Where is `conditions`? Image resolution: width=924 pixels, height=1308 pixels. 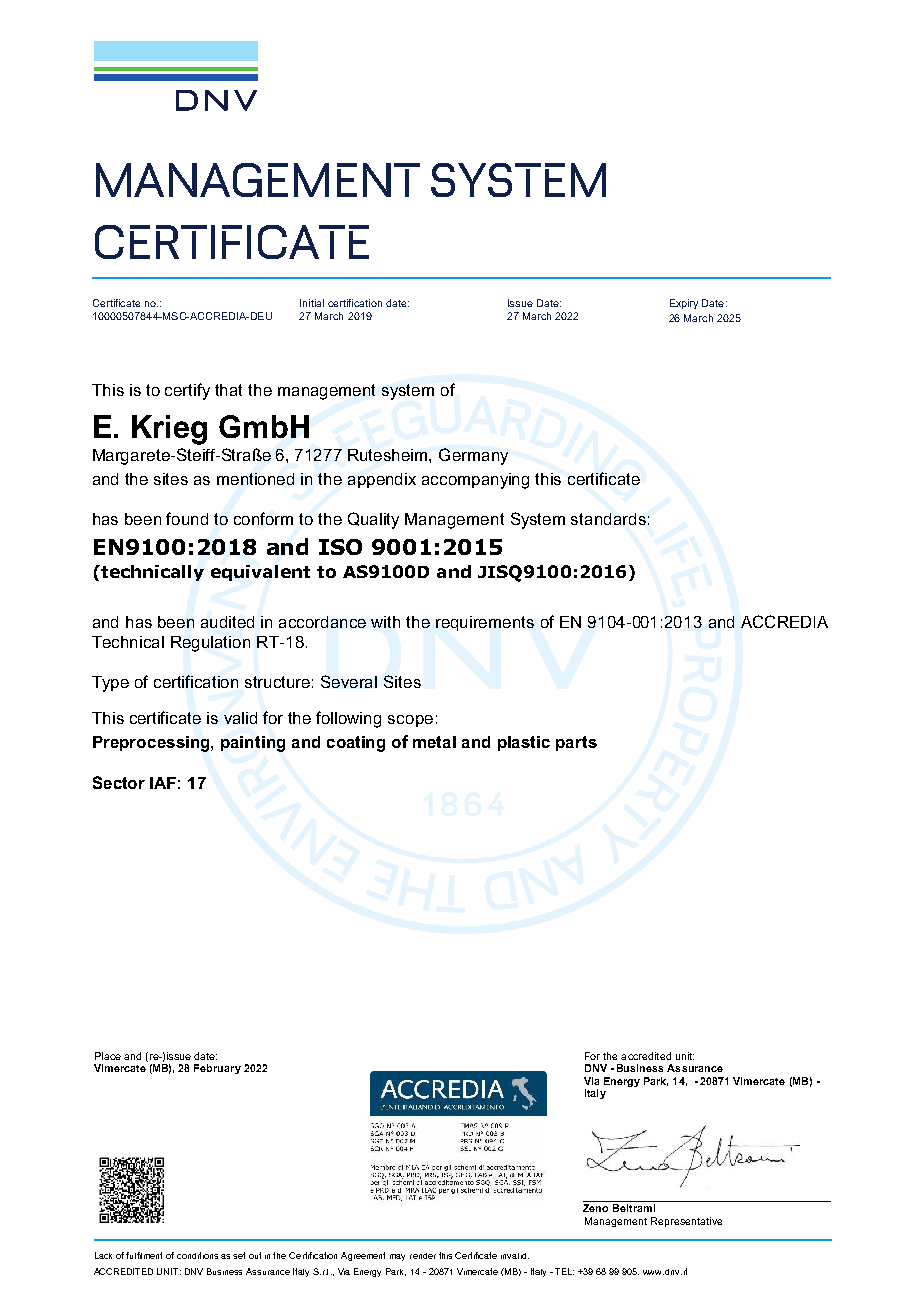
conditions is located at coordinates (197, 1255).
